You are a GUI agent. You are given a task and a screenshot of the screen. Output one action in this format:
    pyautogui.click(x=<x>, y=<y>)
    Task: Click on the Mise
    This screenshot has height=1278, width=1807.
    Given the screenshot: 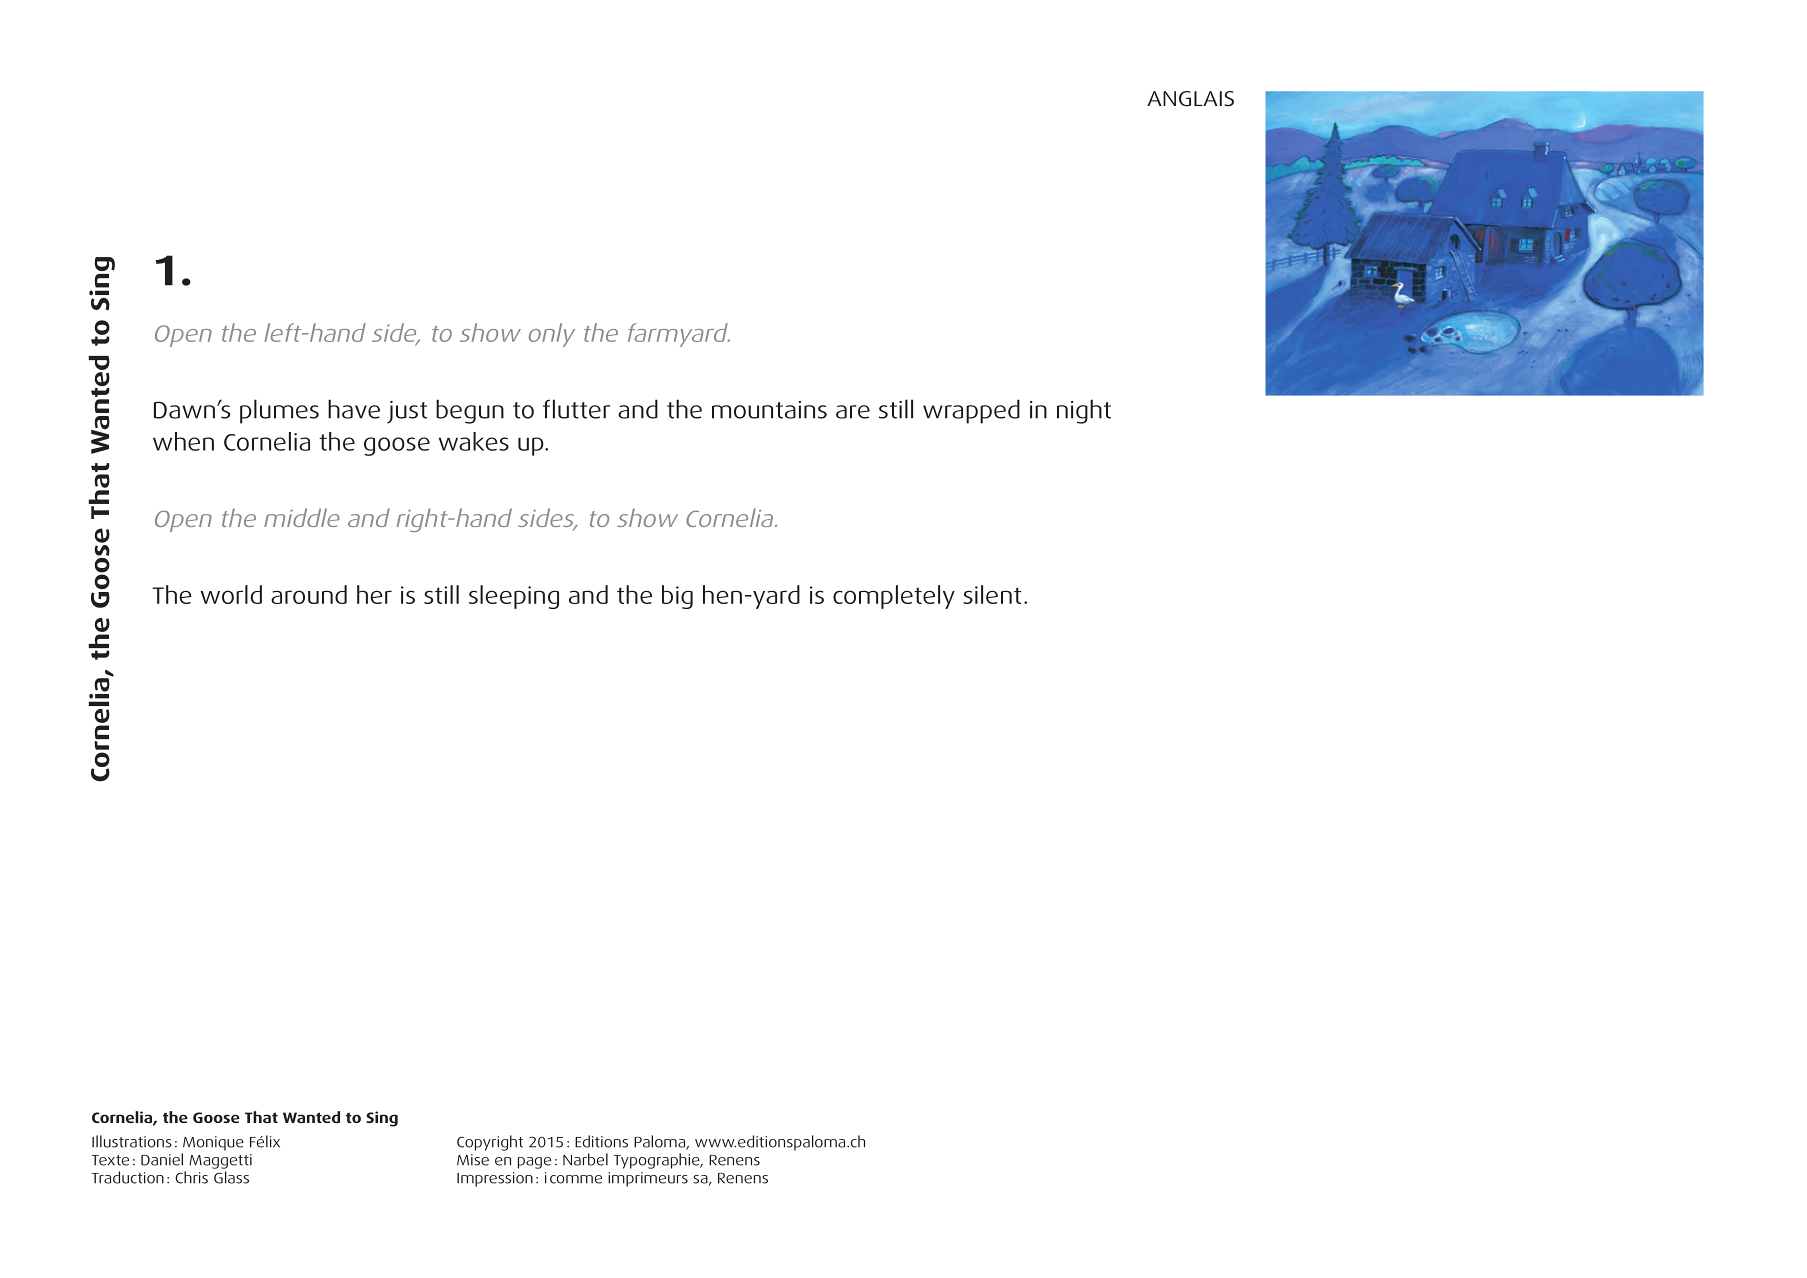 What is the action you would take?
    pyautogui.click(x=473, y=1160)
